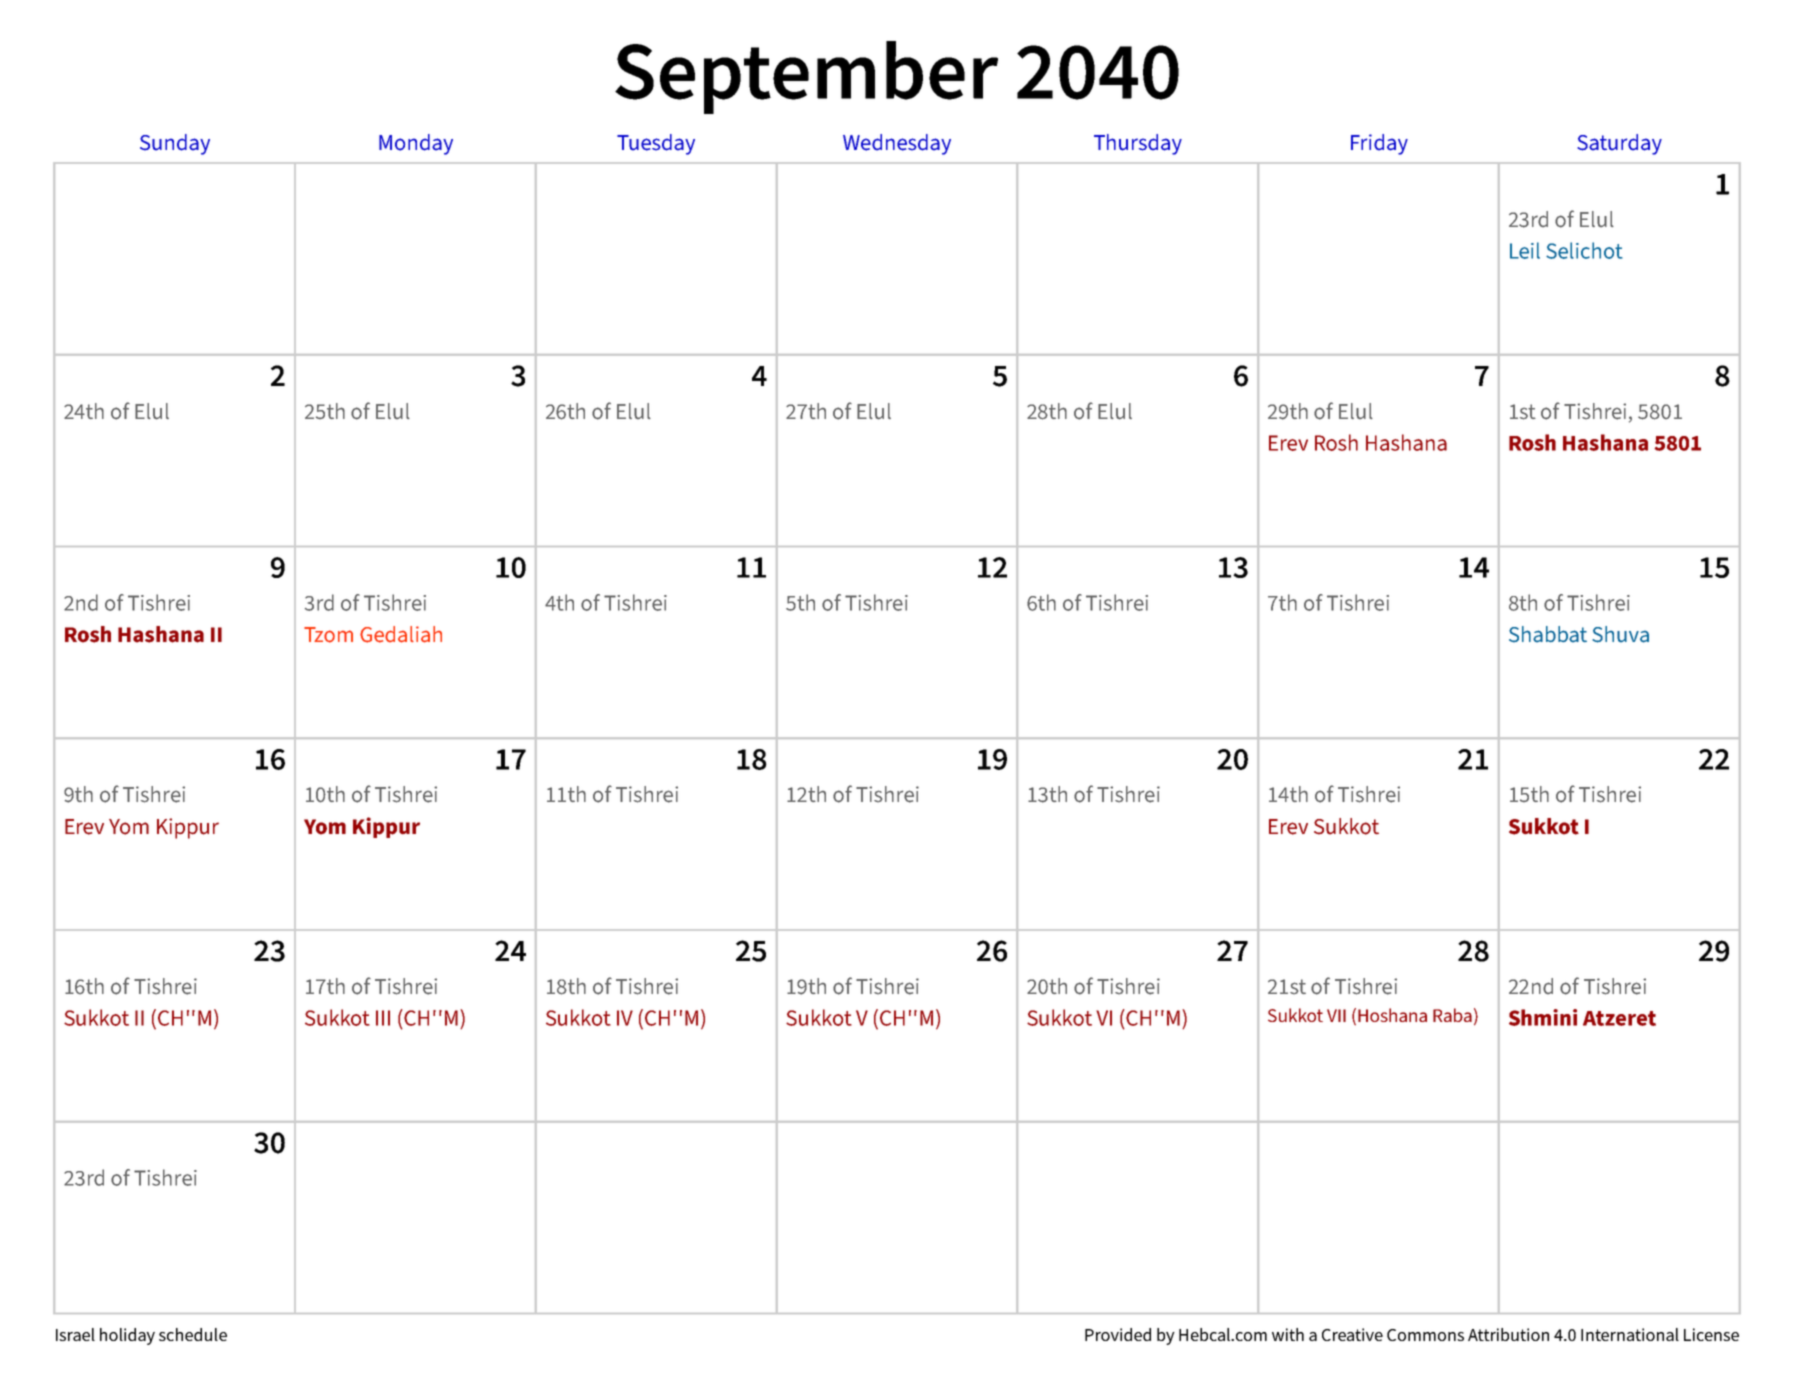 Image resolution: width=1794 pixels, height=1386 pixels. Describe the element at coordinates (416, 144) in the screenshot. I see `Monday` at that location.
